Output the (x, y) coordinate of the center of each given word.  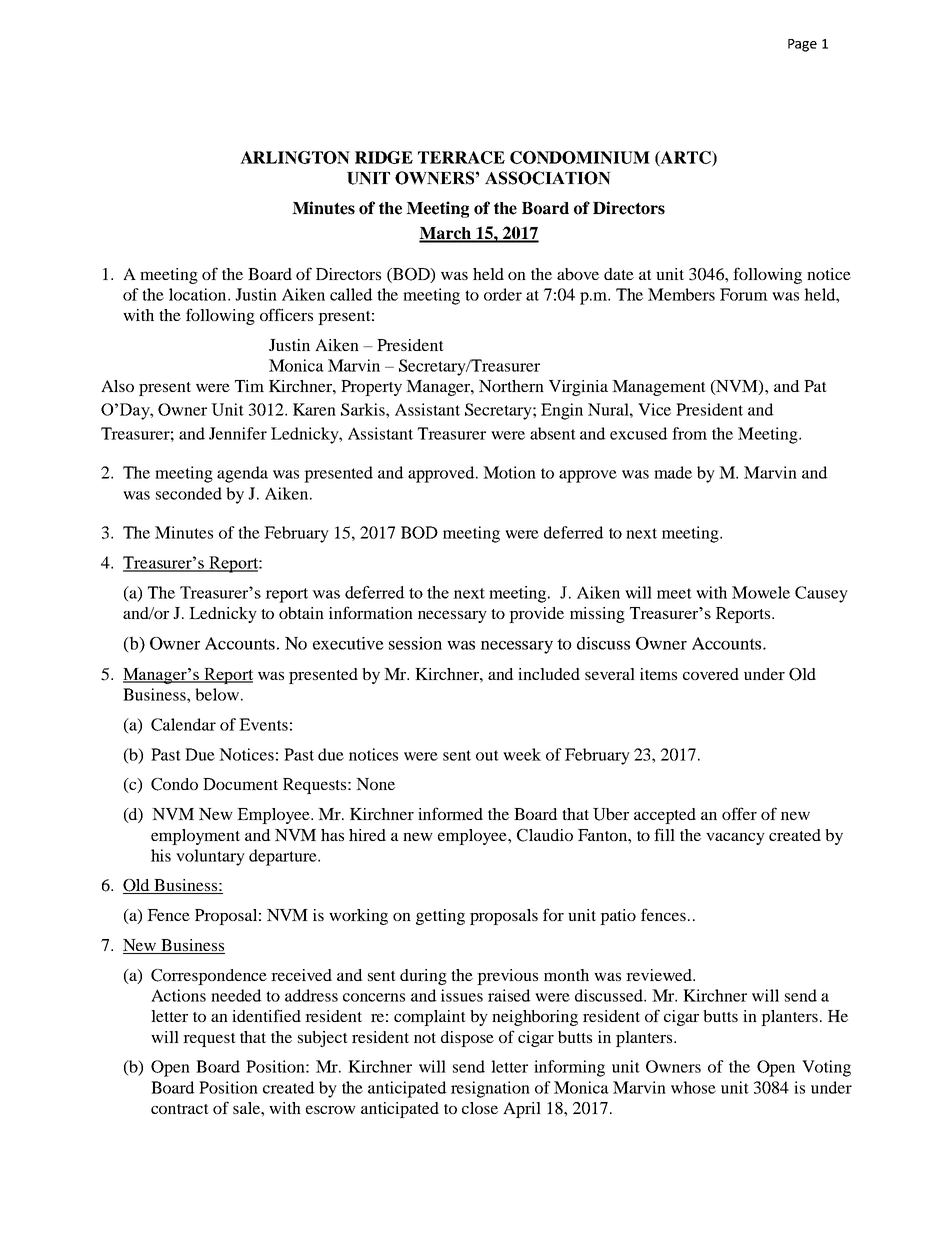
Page (802, 45)
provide (536, 615)
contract (180, 1109)
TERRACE (461, 157)
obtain (301, 613)
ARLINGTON (295, 157)
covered (711, 674)
